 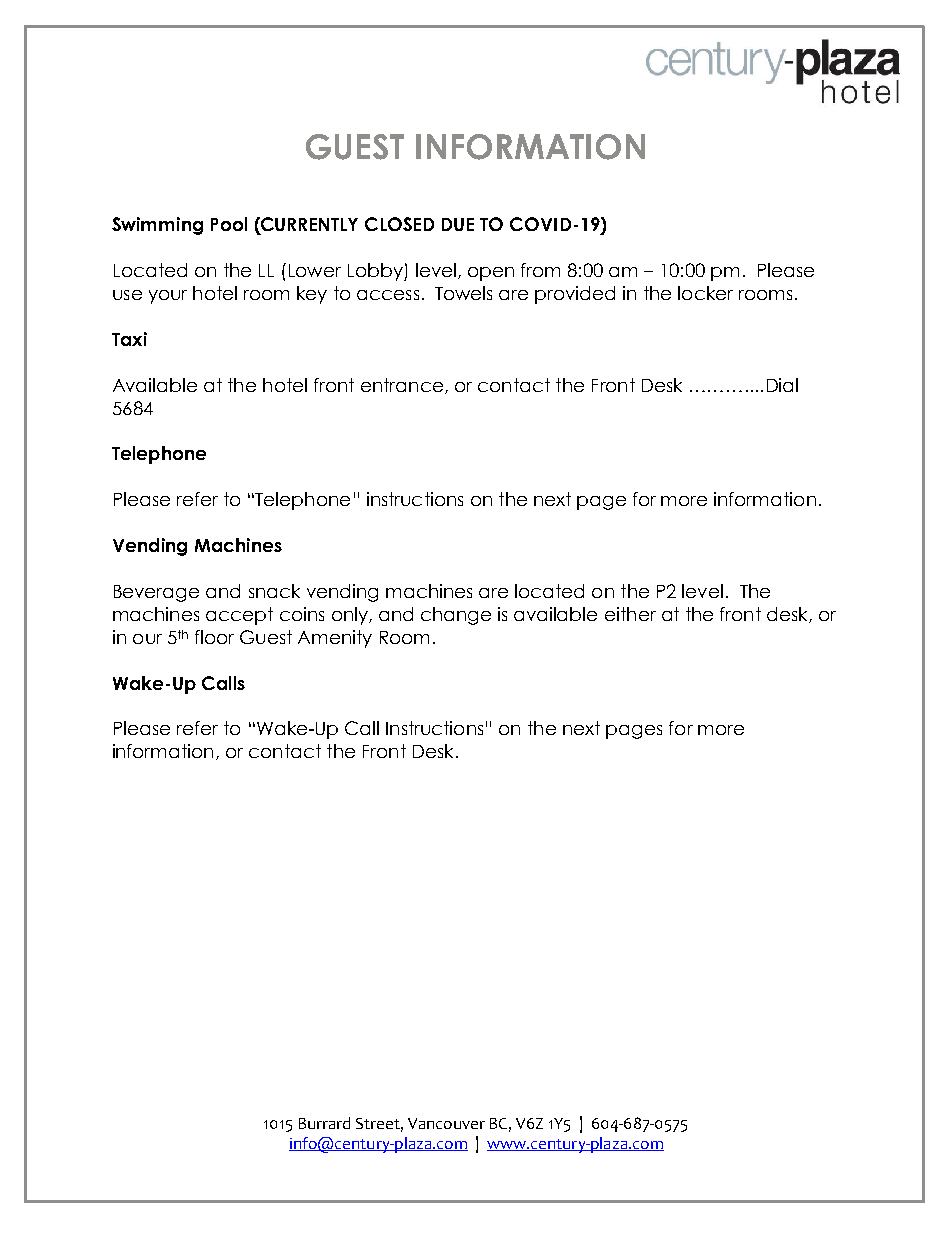 I want to click on either, so click(x=630, y=614).
